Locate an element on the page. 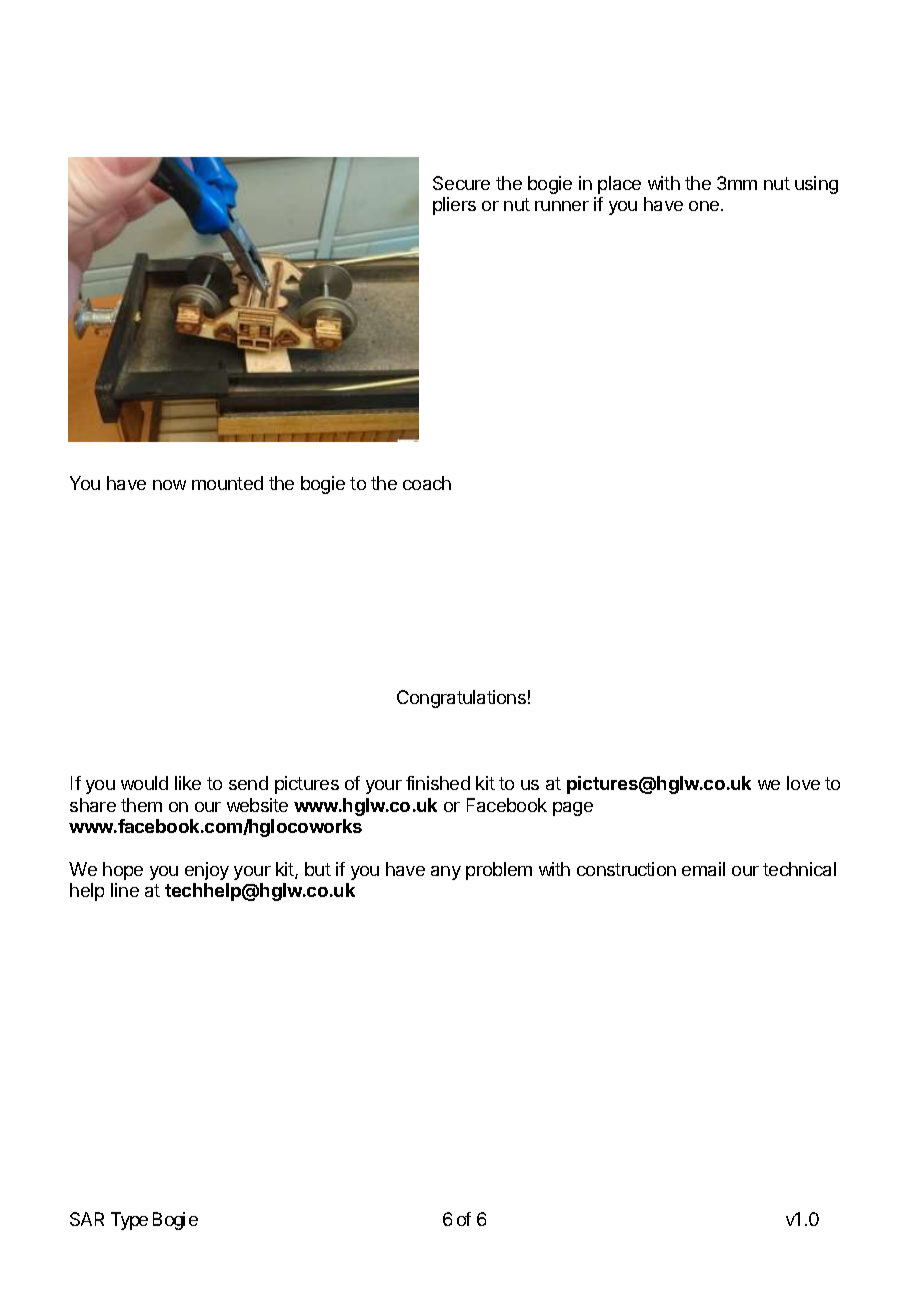 Image resolution: width=924 pixels, height=1308 pixels. Congratulations is located at coordinates (461, 699).
